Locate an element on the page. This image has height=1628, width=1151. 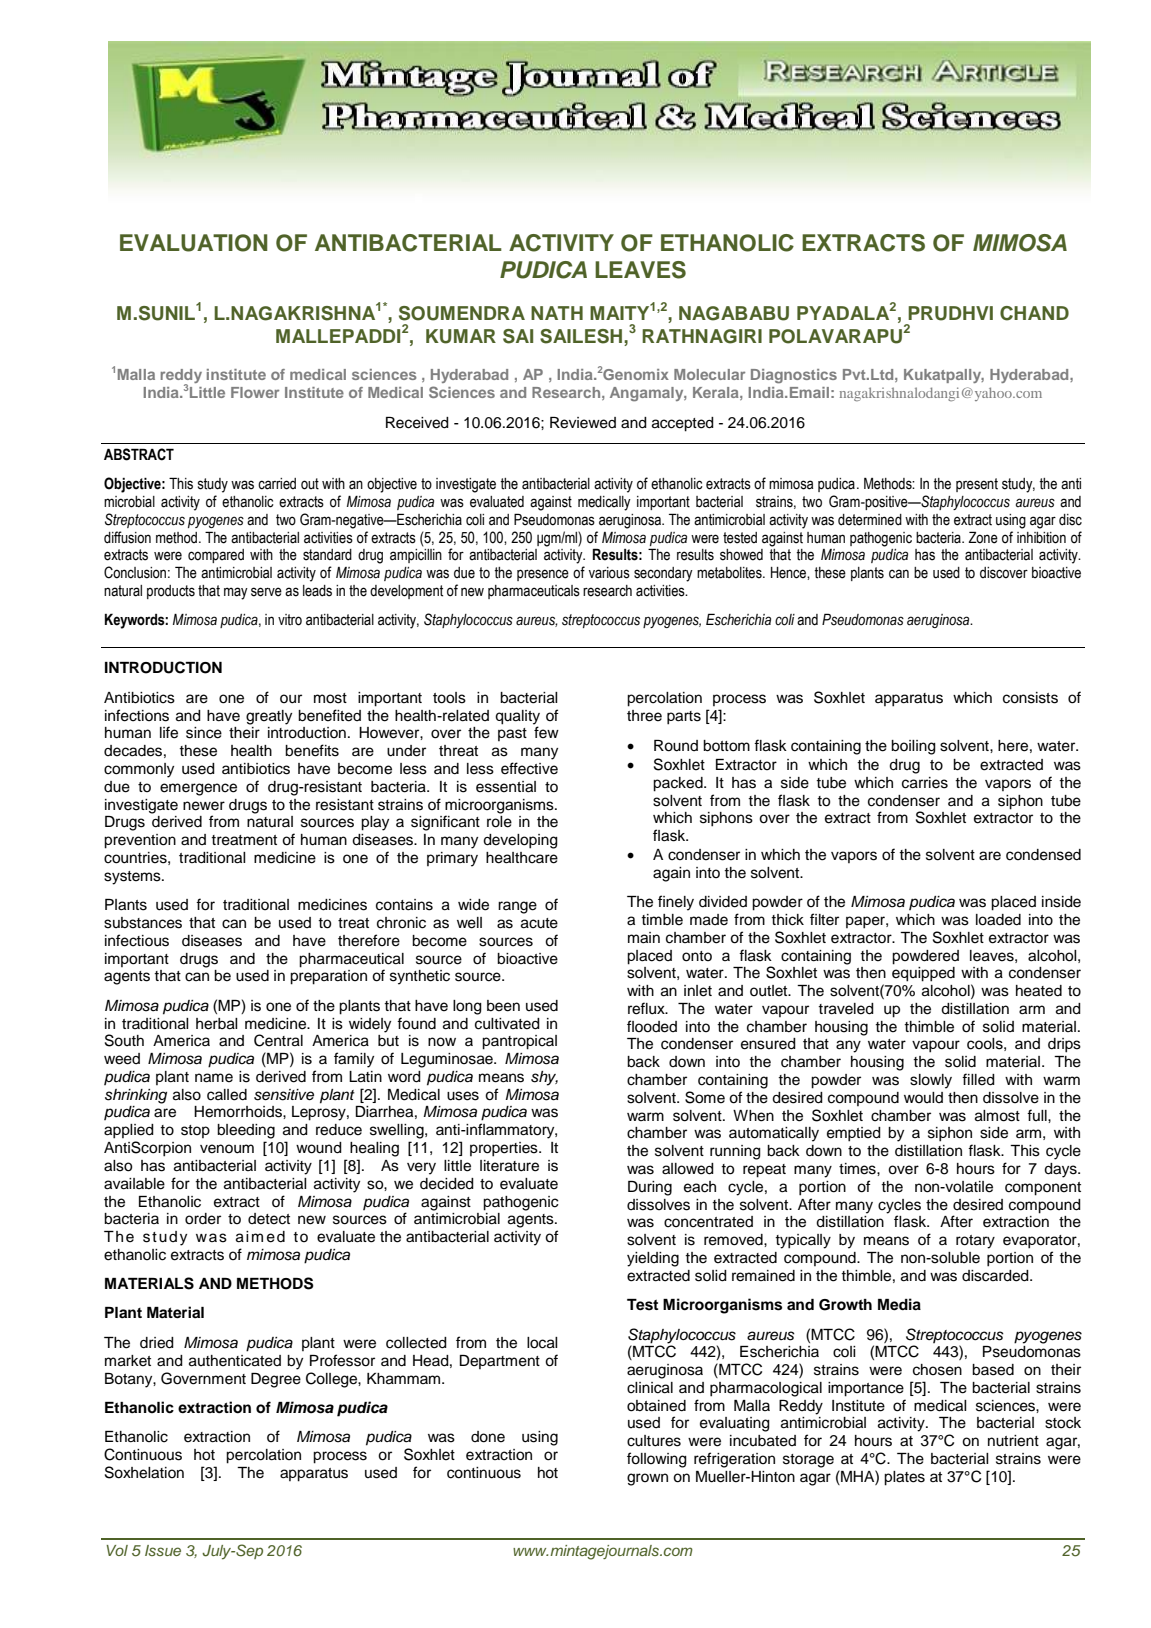
grown is located at coordinates (647, 1479).
